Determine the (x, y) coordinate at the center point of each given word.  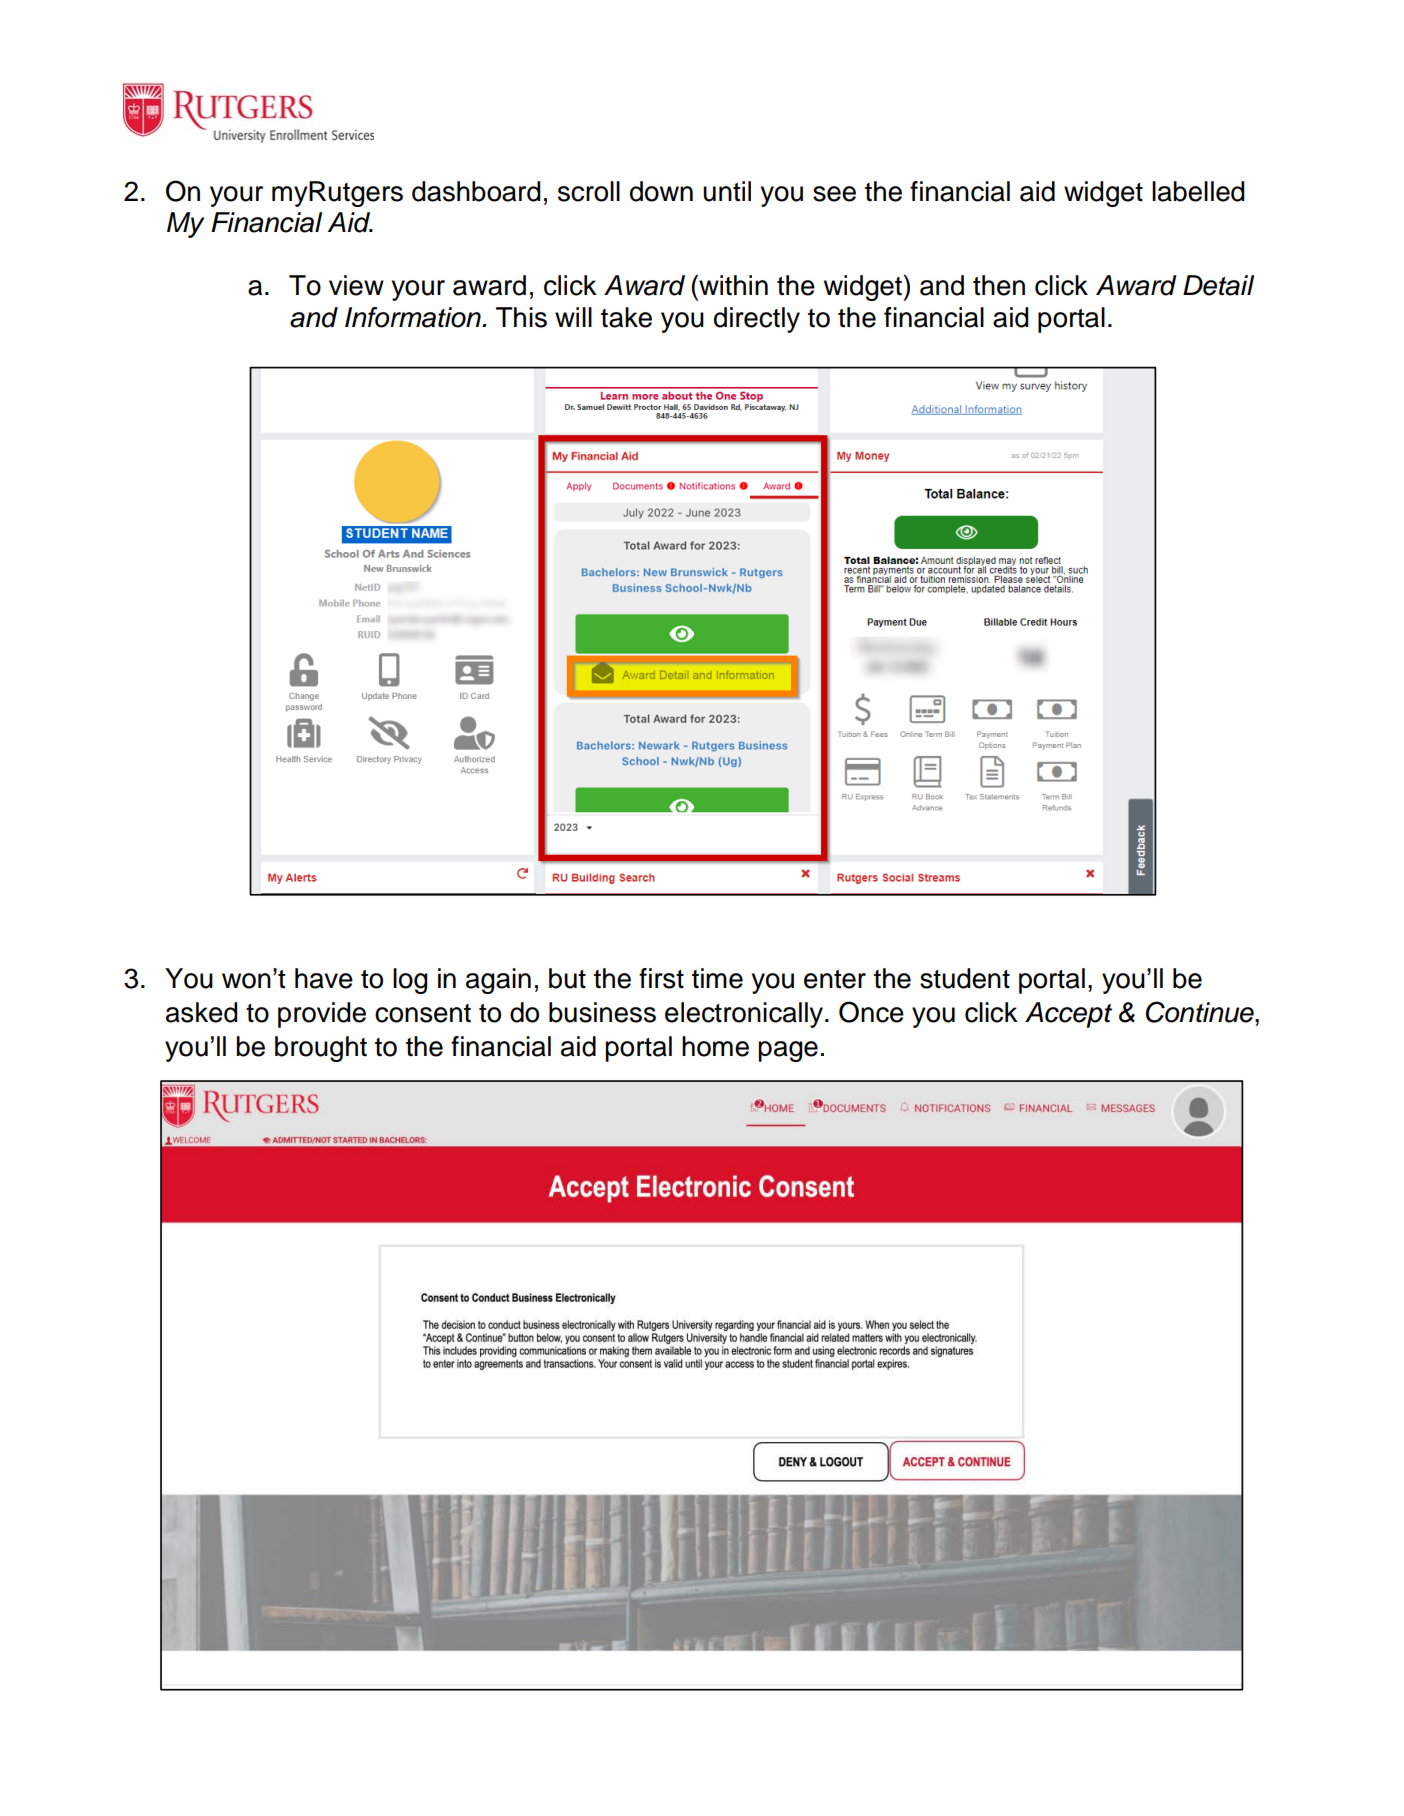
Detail (1218, 285)
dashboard (476, 191)
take (626, 317)
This (521, 317)
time (717, 978)
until (727, 191)
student (965, 978)
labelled (1198, 191)
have (324, 978)
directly (757, 320)
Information (414, 317)
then (999, 285)
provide (322, 1015)
